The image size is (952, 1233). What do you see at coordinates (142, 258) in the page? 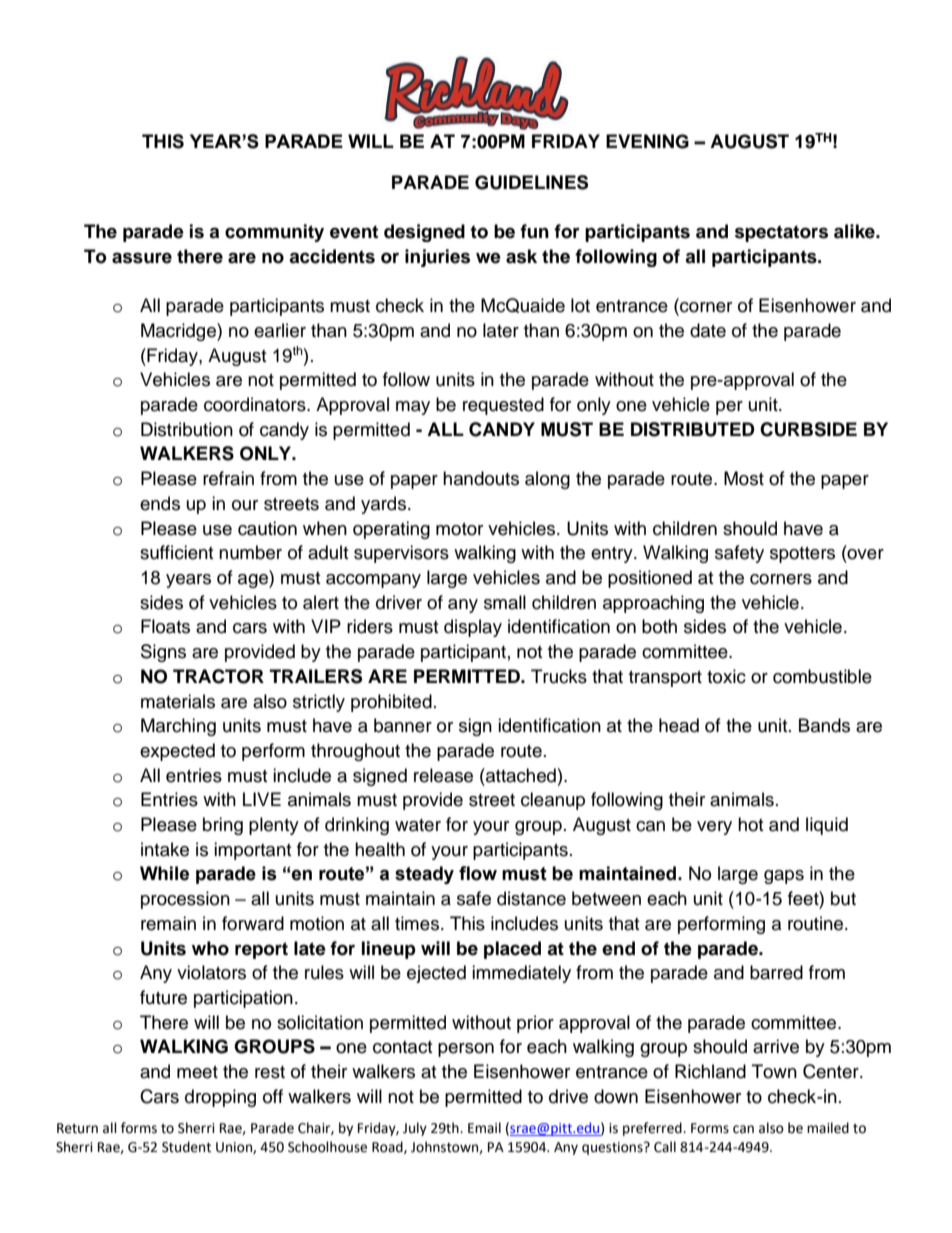
I see `assure` at bounding box center [142, 258].
